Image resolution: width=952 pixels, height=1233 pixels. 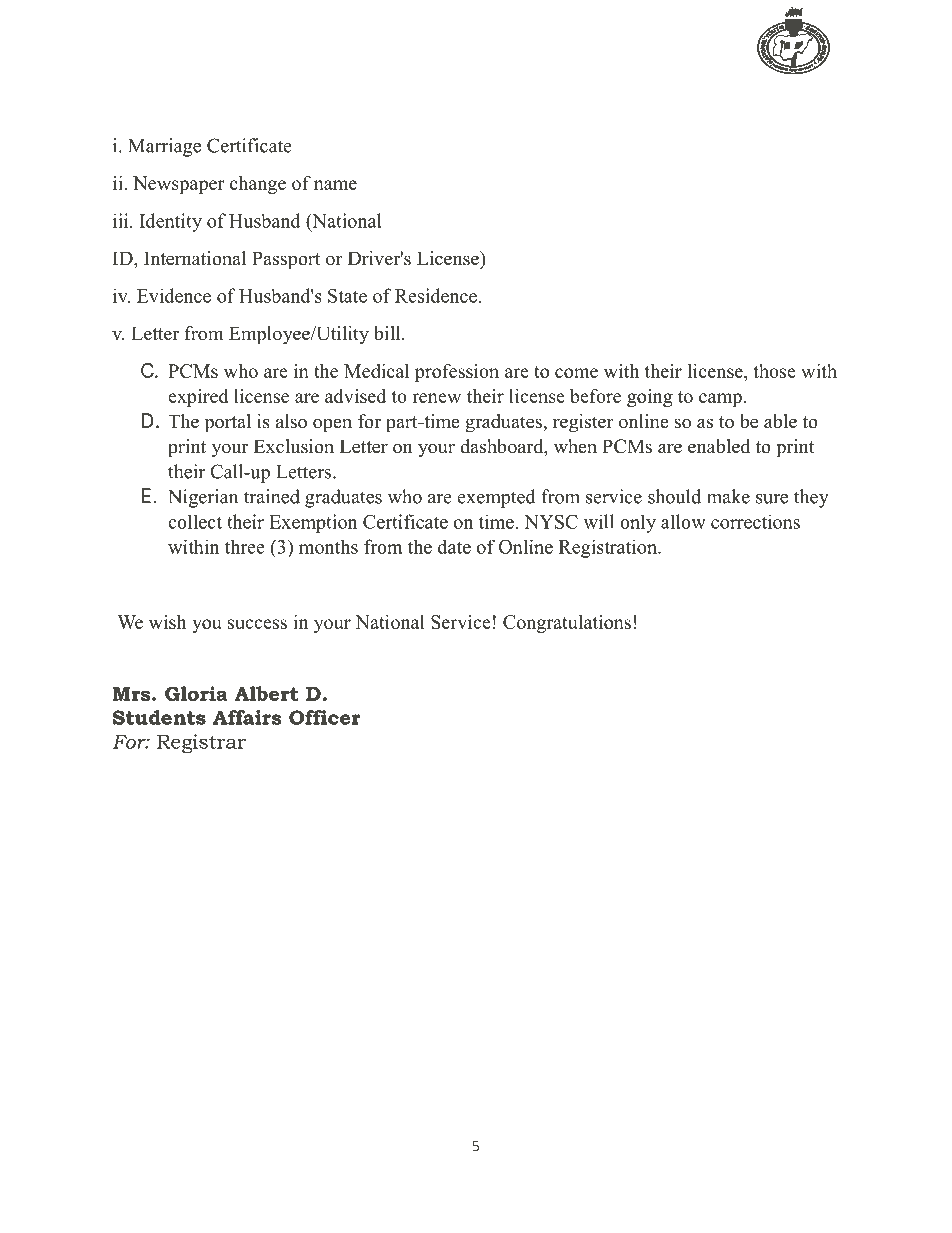 I want to click on wish, so click(x=167, y=622).
